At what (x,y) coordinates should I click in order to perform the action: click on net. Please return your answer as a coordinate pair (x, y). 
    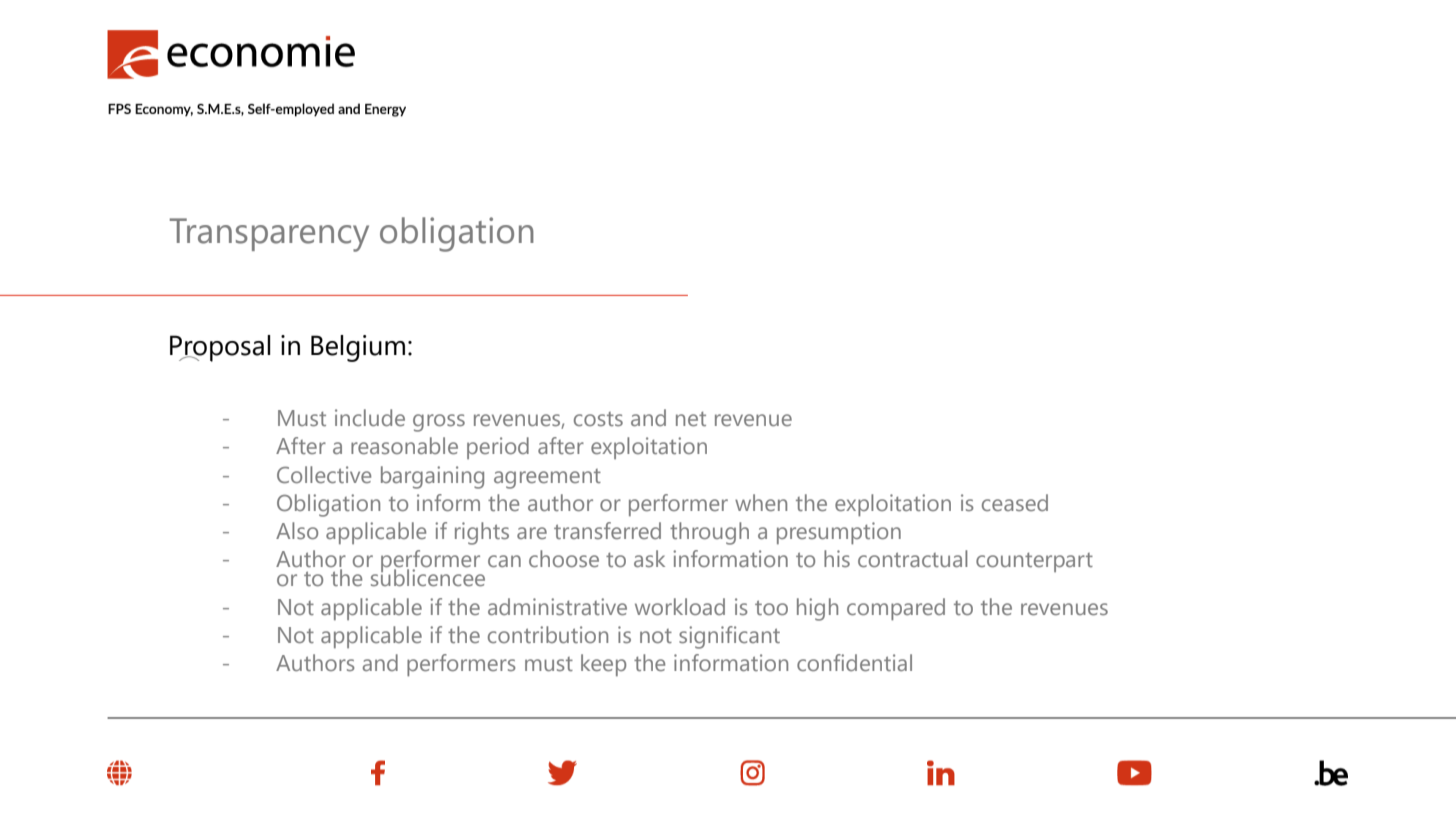
    Looking at the image, I should click on (691, 419).
